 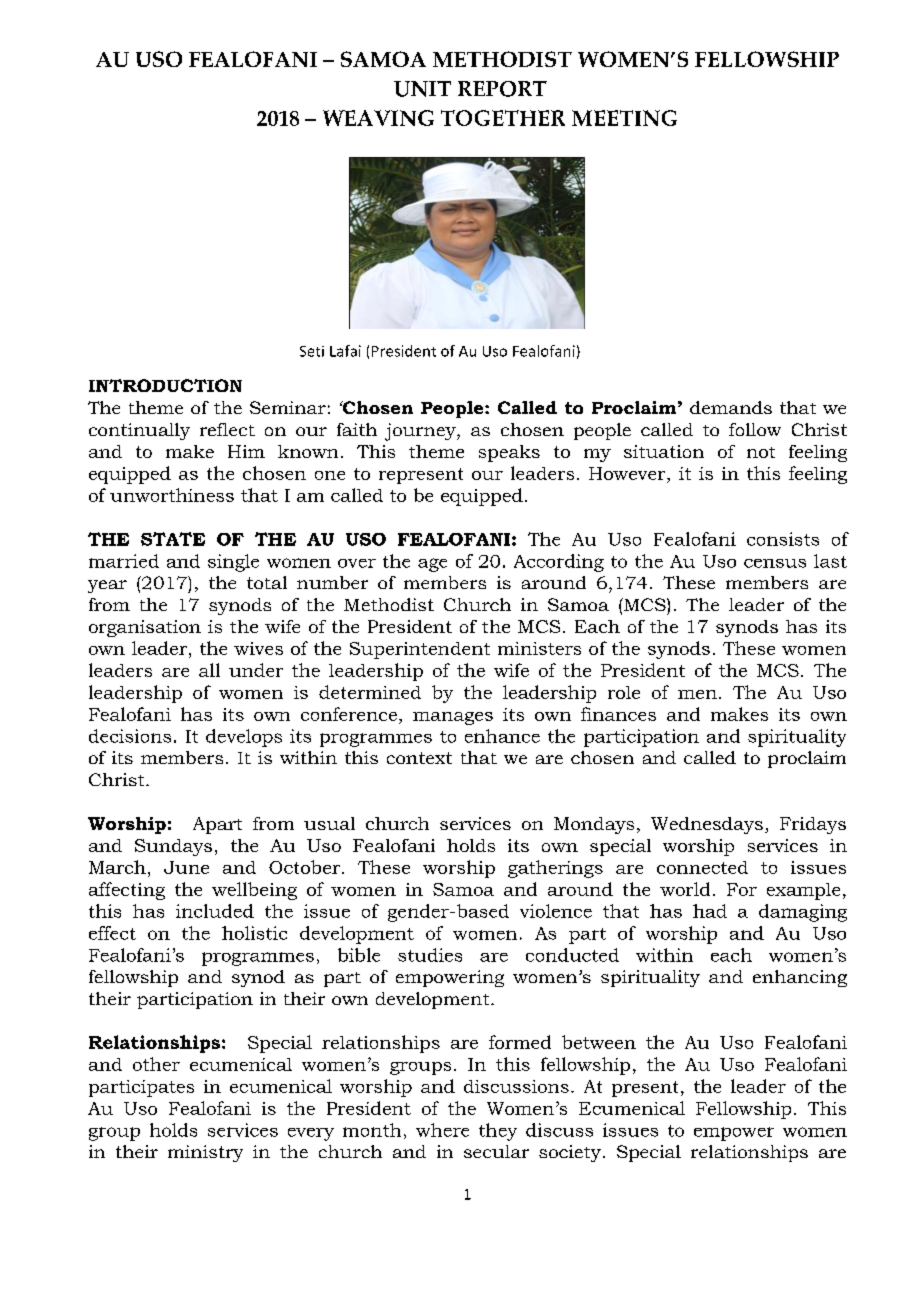 I want to click on WEAVING, so click(x=378, y=118).
